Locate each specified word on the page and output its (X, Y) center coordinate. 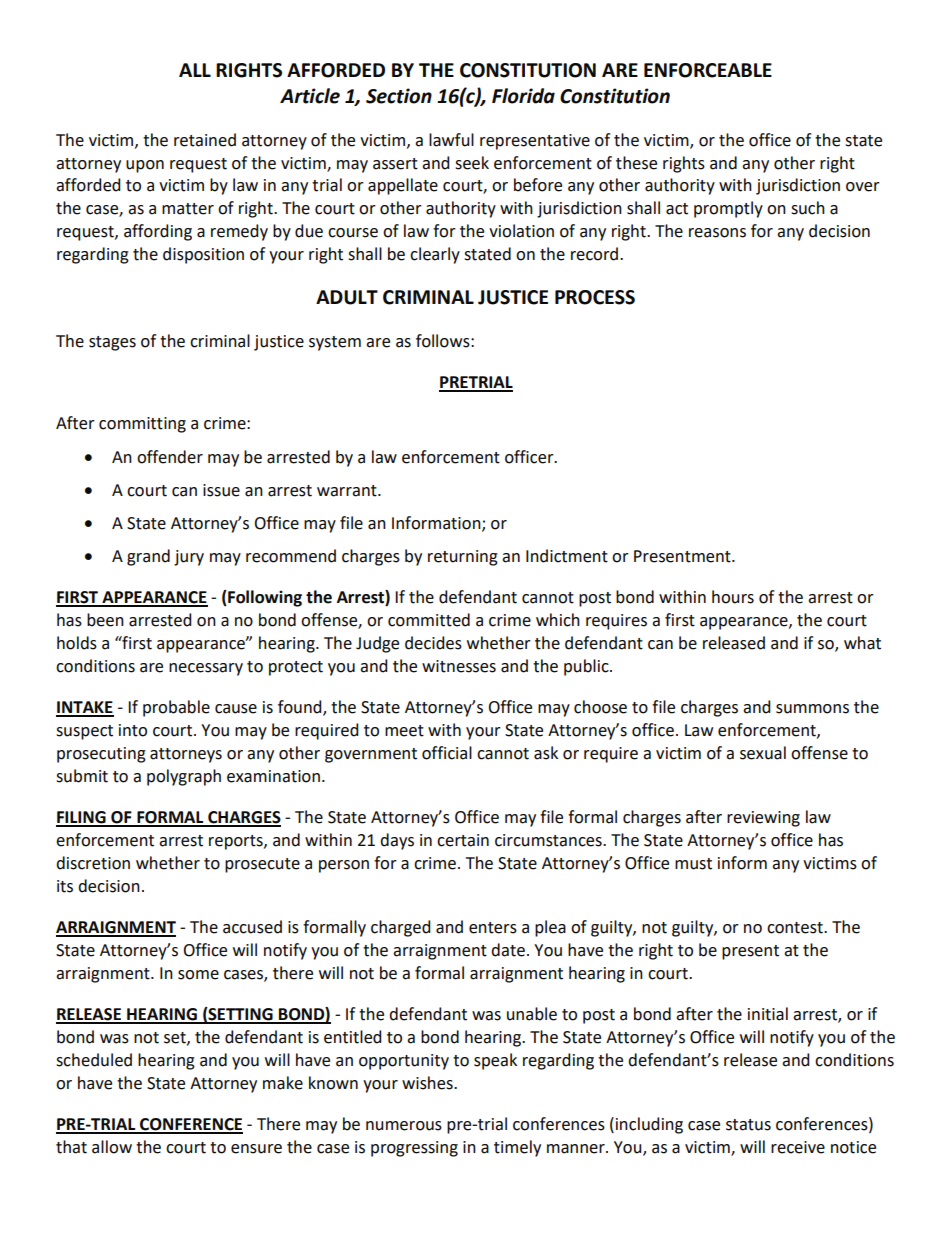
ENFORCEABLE (708, 70)
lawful (451, 140)
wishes (428, 1083)
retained (205, 140)
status (748, 1125)
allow (112, 1147)
